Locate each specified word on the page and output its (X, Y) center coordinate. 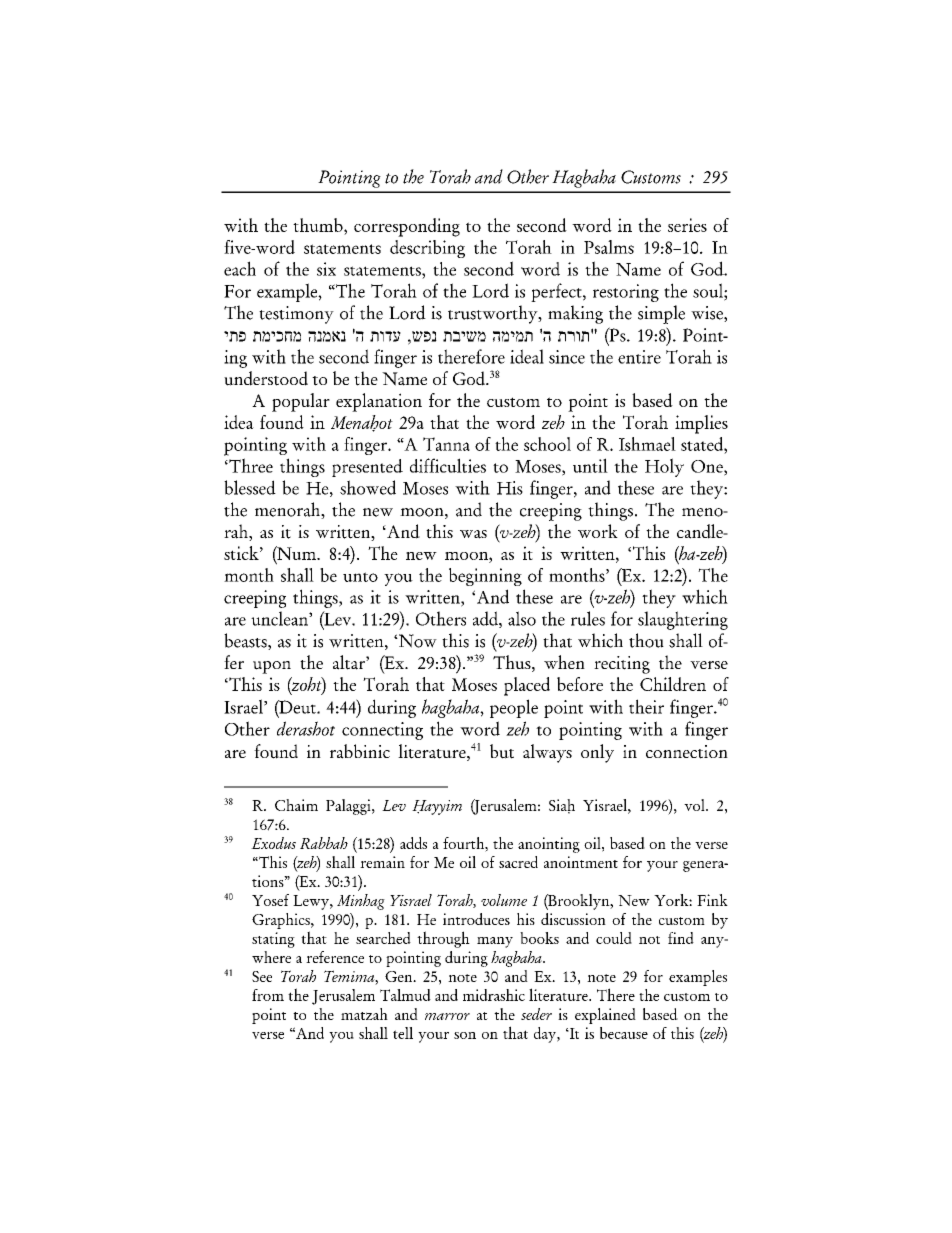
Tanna (446, 444)
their (646, 706)
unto (360, 577)
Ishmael (647, 444)
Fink (712, 900)
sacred (518, 862)
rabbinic (360, 751)
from (268, 995)
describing (427, 249)
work (598, 531)
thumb (319, 226)
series (687, 225)
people (514, 708)
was (473, 534)
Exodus (273, 843)
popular (301, 402)
